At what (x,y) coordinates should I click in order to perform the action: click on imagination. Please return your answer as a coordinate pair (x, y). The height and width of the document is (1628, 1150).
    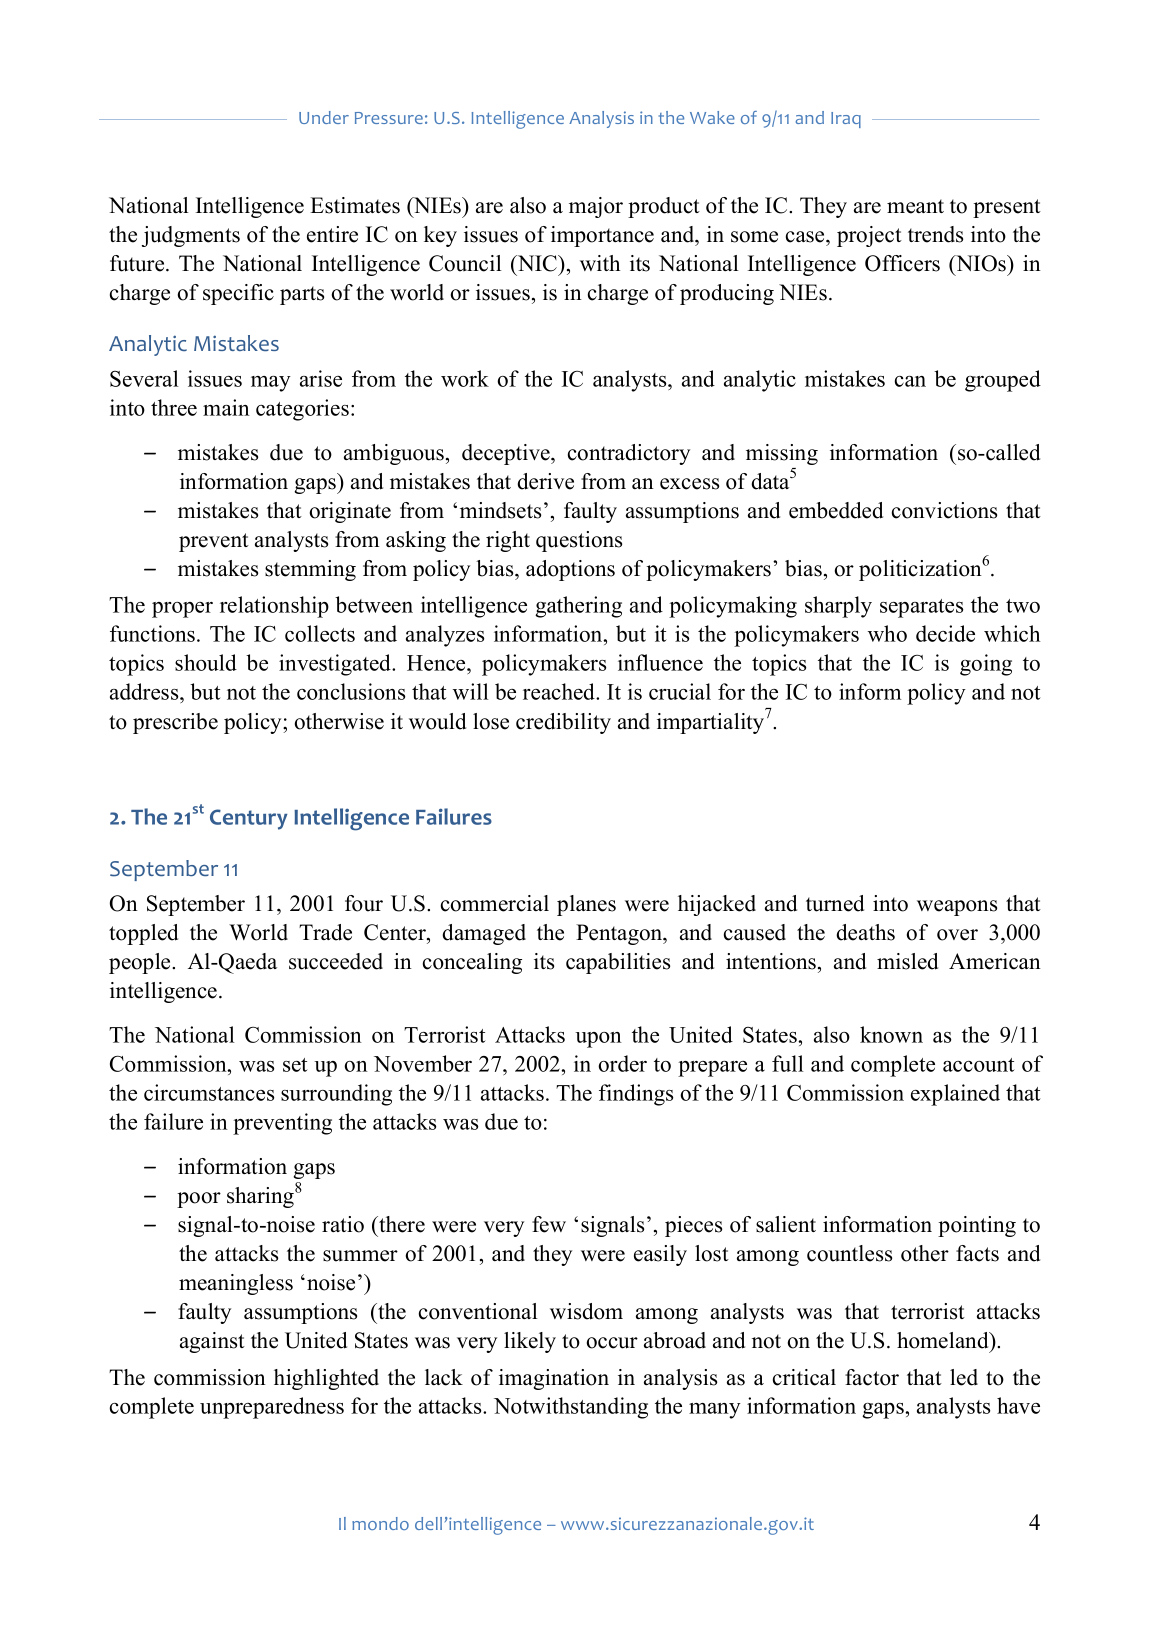
    Looking at the image, I should click on (554, 1379).
